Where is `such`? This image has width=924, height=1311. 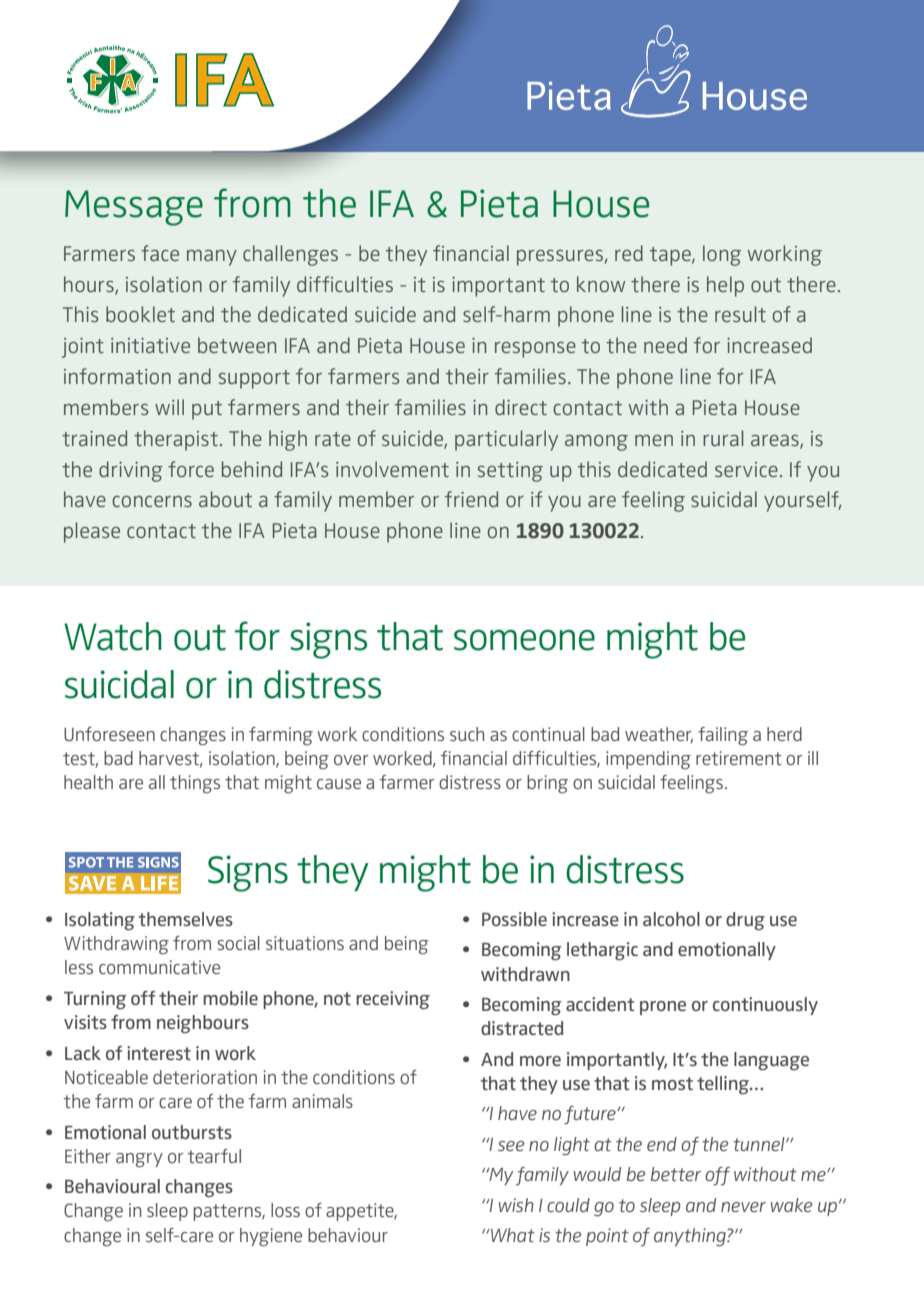
such is located at coordinates (467, 734).
